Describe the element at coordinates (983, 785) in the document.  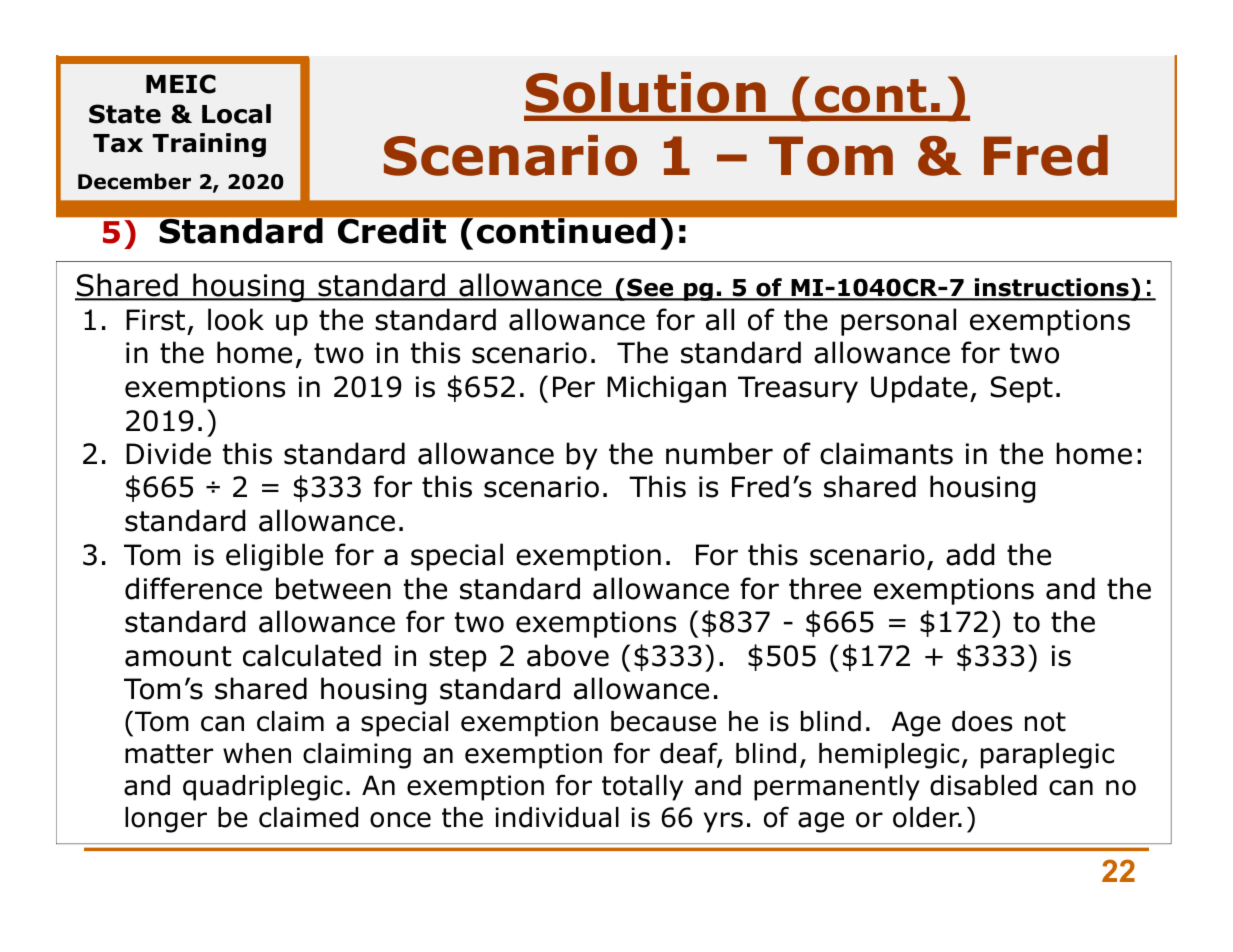
I see `disabled` at that location.
